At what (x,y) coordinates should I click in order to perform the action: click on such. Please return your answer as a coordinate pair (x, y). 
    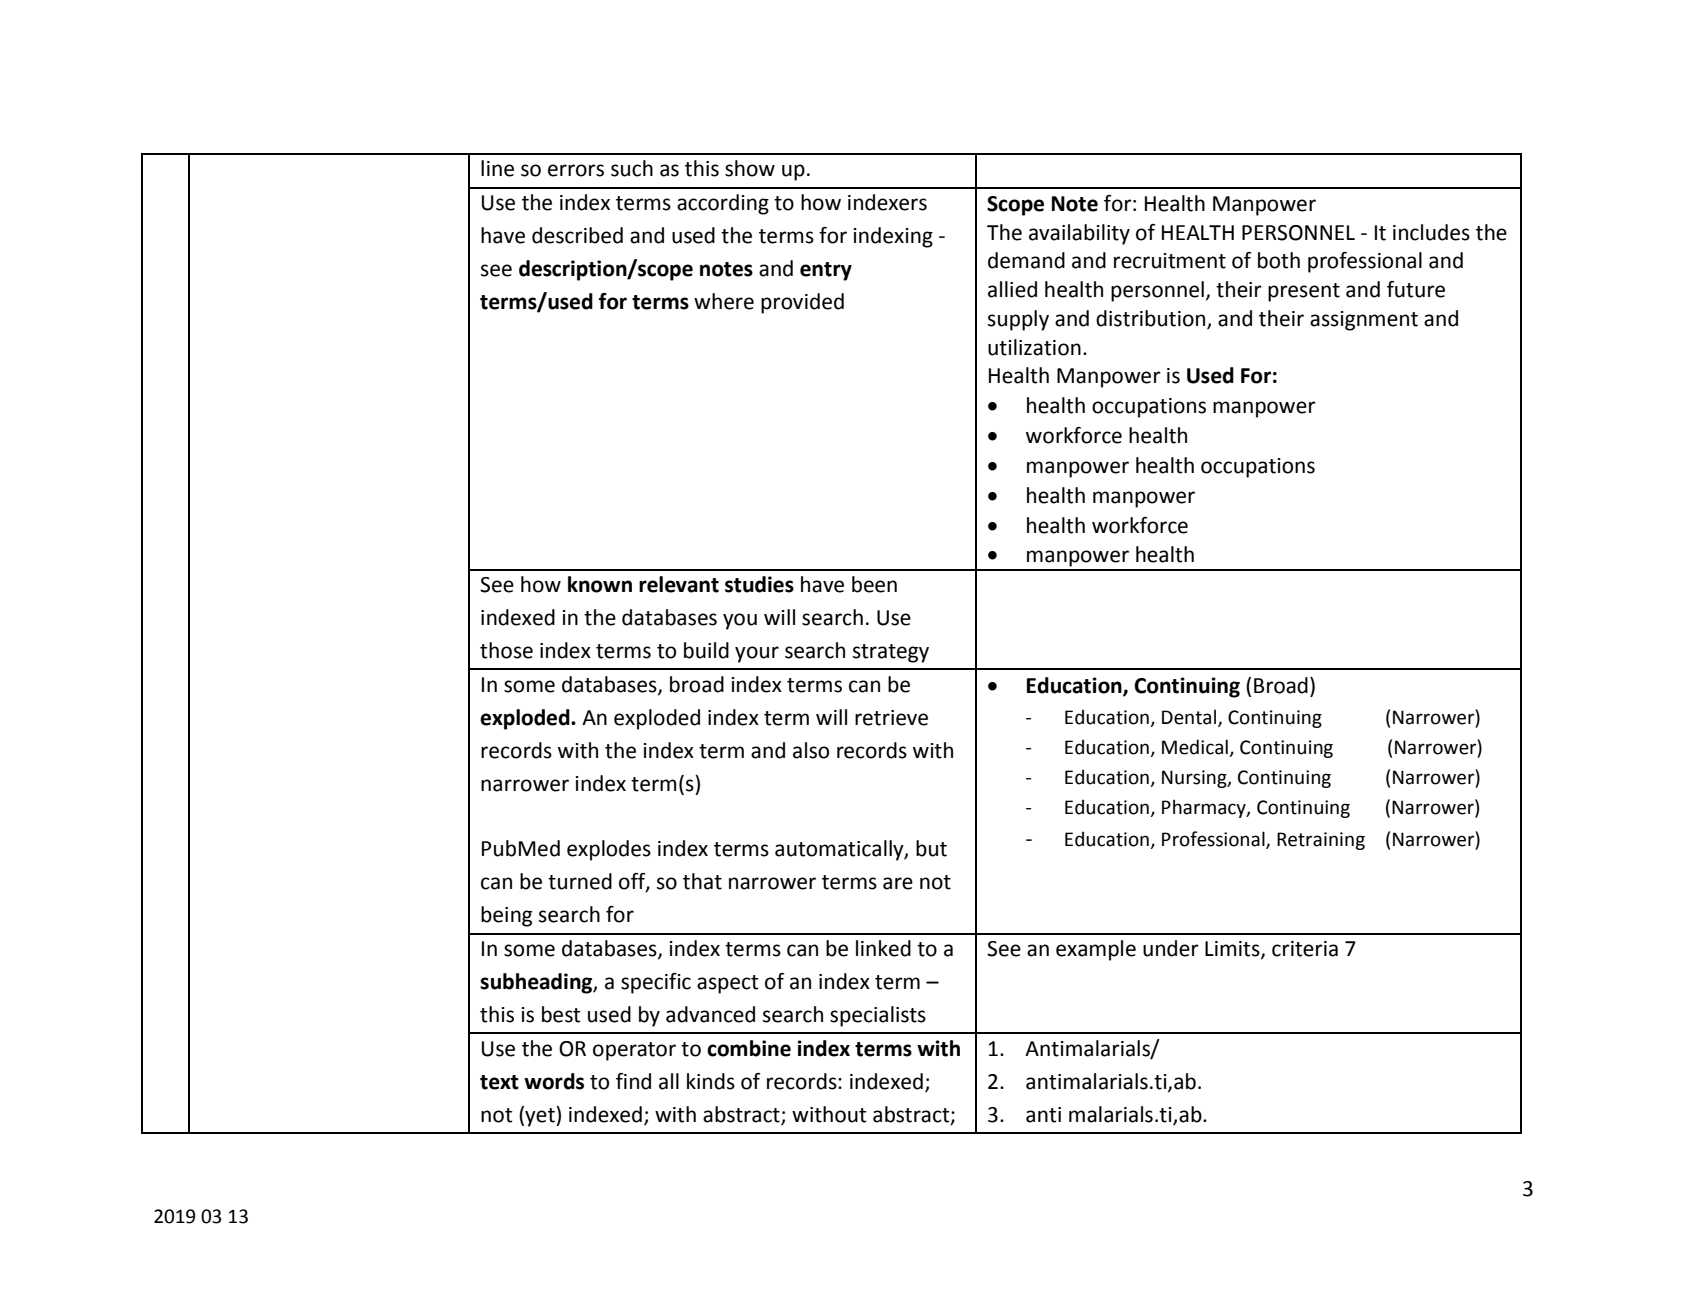
    Looking at the image, I should click on (632, 168).
